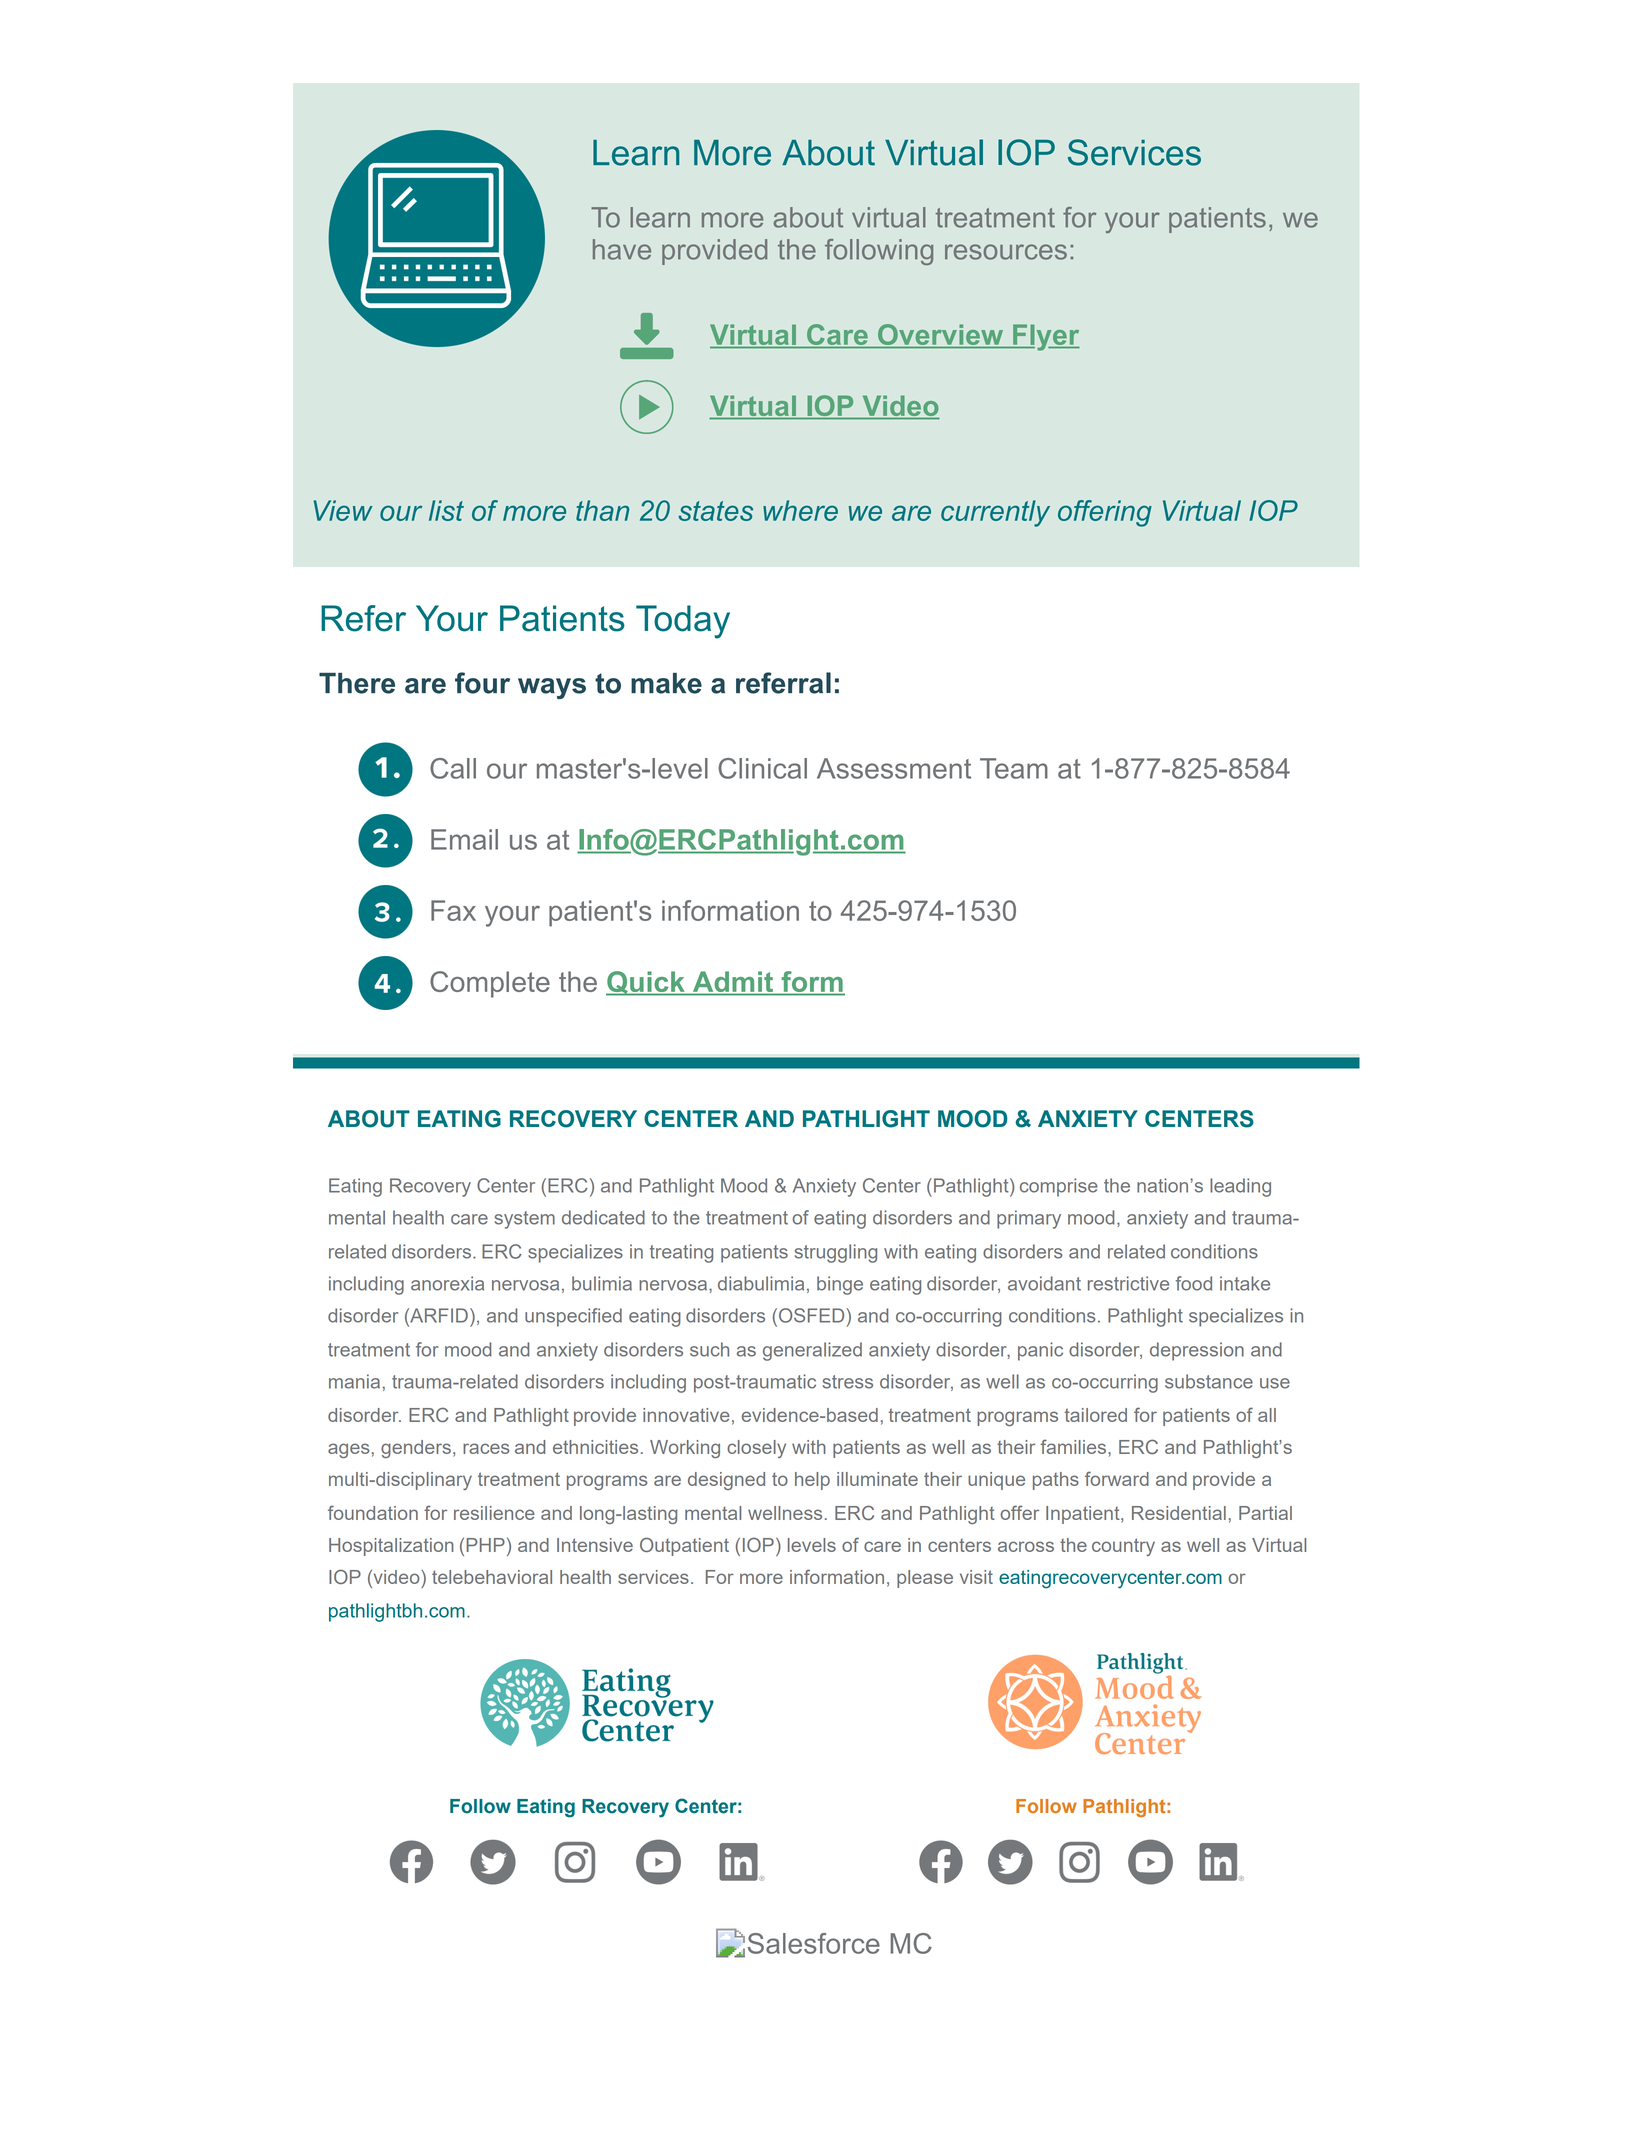  I want to click on Salesforce, so click(814, 1943).
